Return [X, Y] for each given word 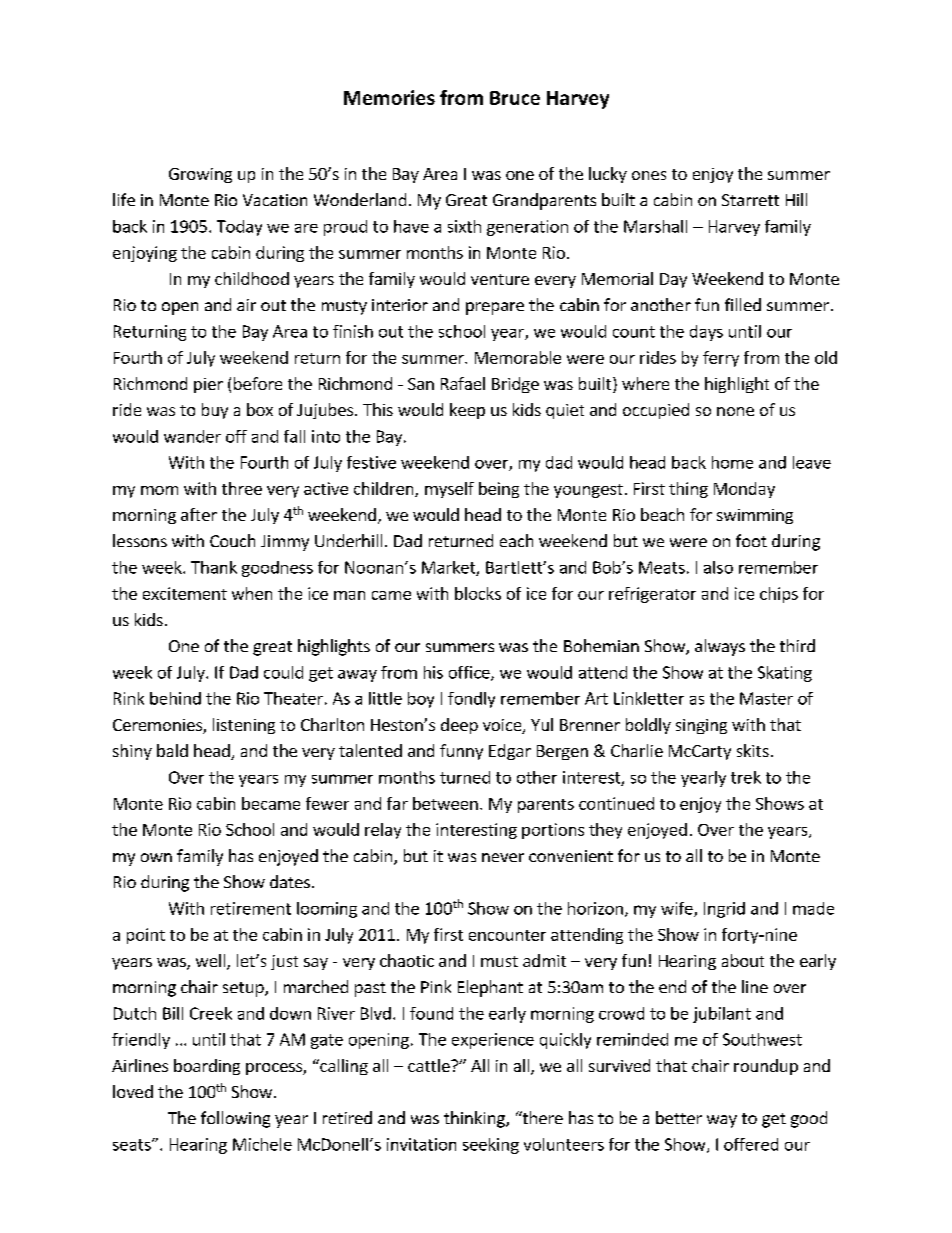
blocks [478, 593]
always [720, 647]
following [235, 1119]
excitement [185, 593]
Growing [200, 175]
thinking [475, 1119]
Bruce [515, 98]
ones [649, 175]
